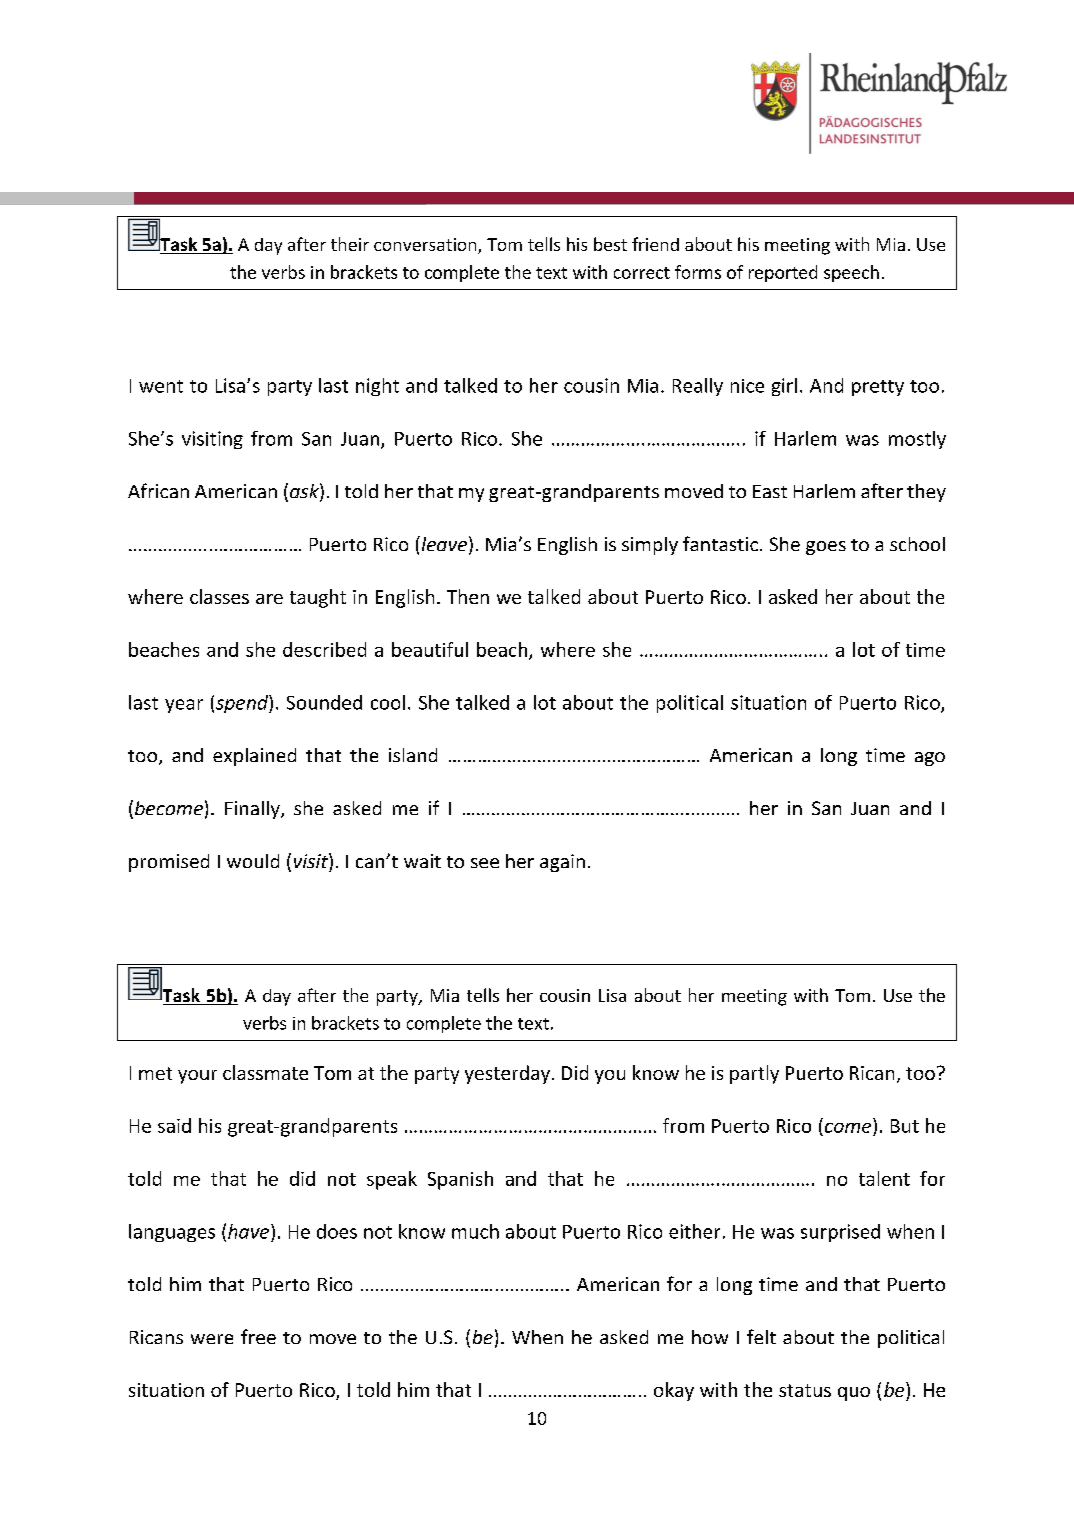 Image resolution: width=1074 pixels, height=1518 pixels. What do you see at coordinates (460, 1180) in the document?
I see `Spanish` at bounding box center [460, 1180].
